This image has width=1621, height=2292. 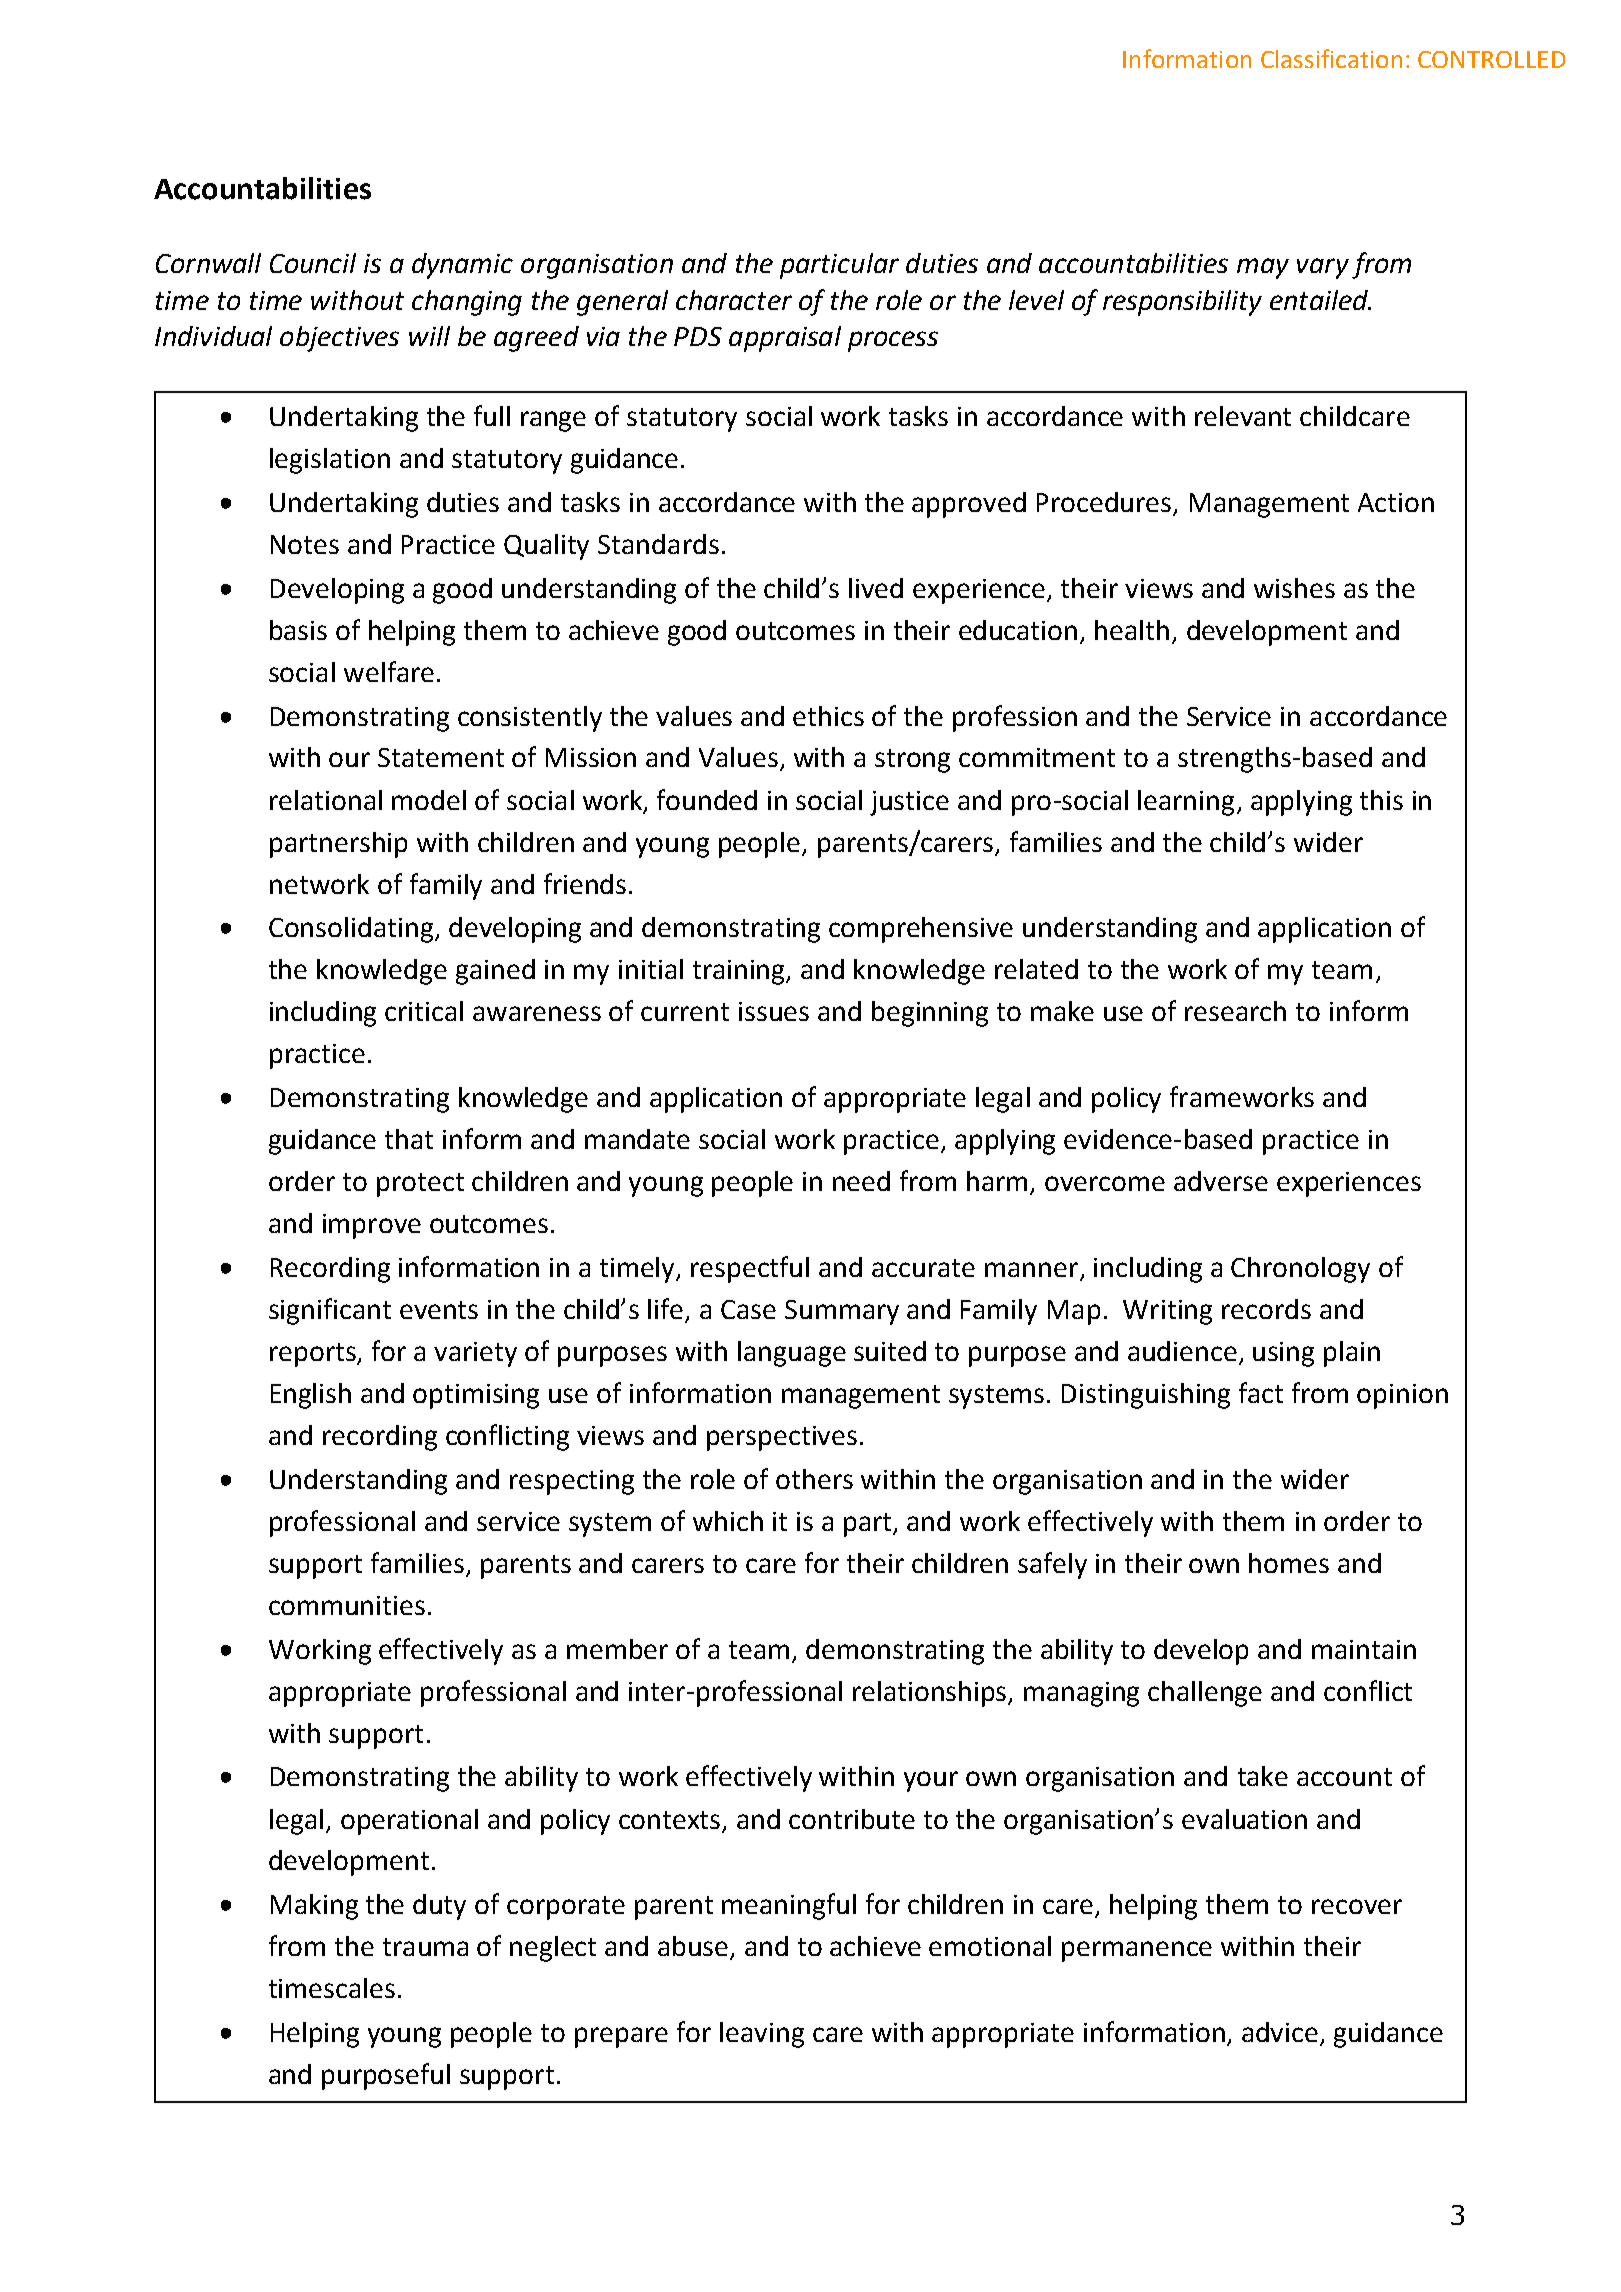 What do you see at coordinates (347, 1605) in the image?
I see `communities` at bounding box center [347, 1605].
